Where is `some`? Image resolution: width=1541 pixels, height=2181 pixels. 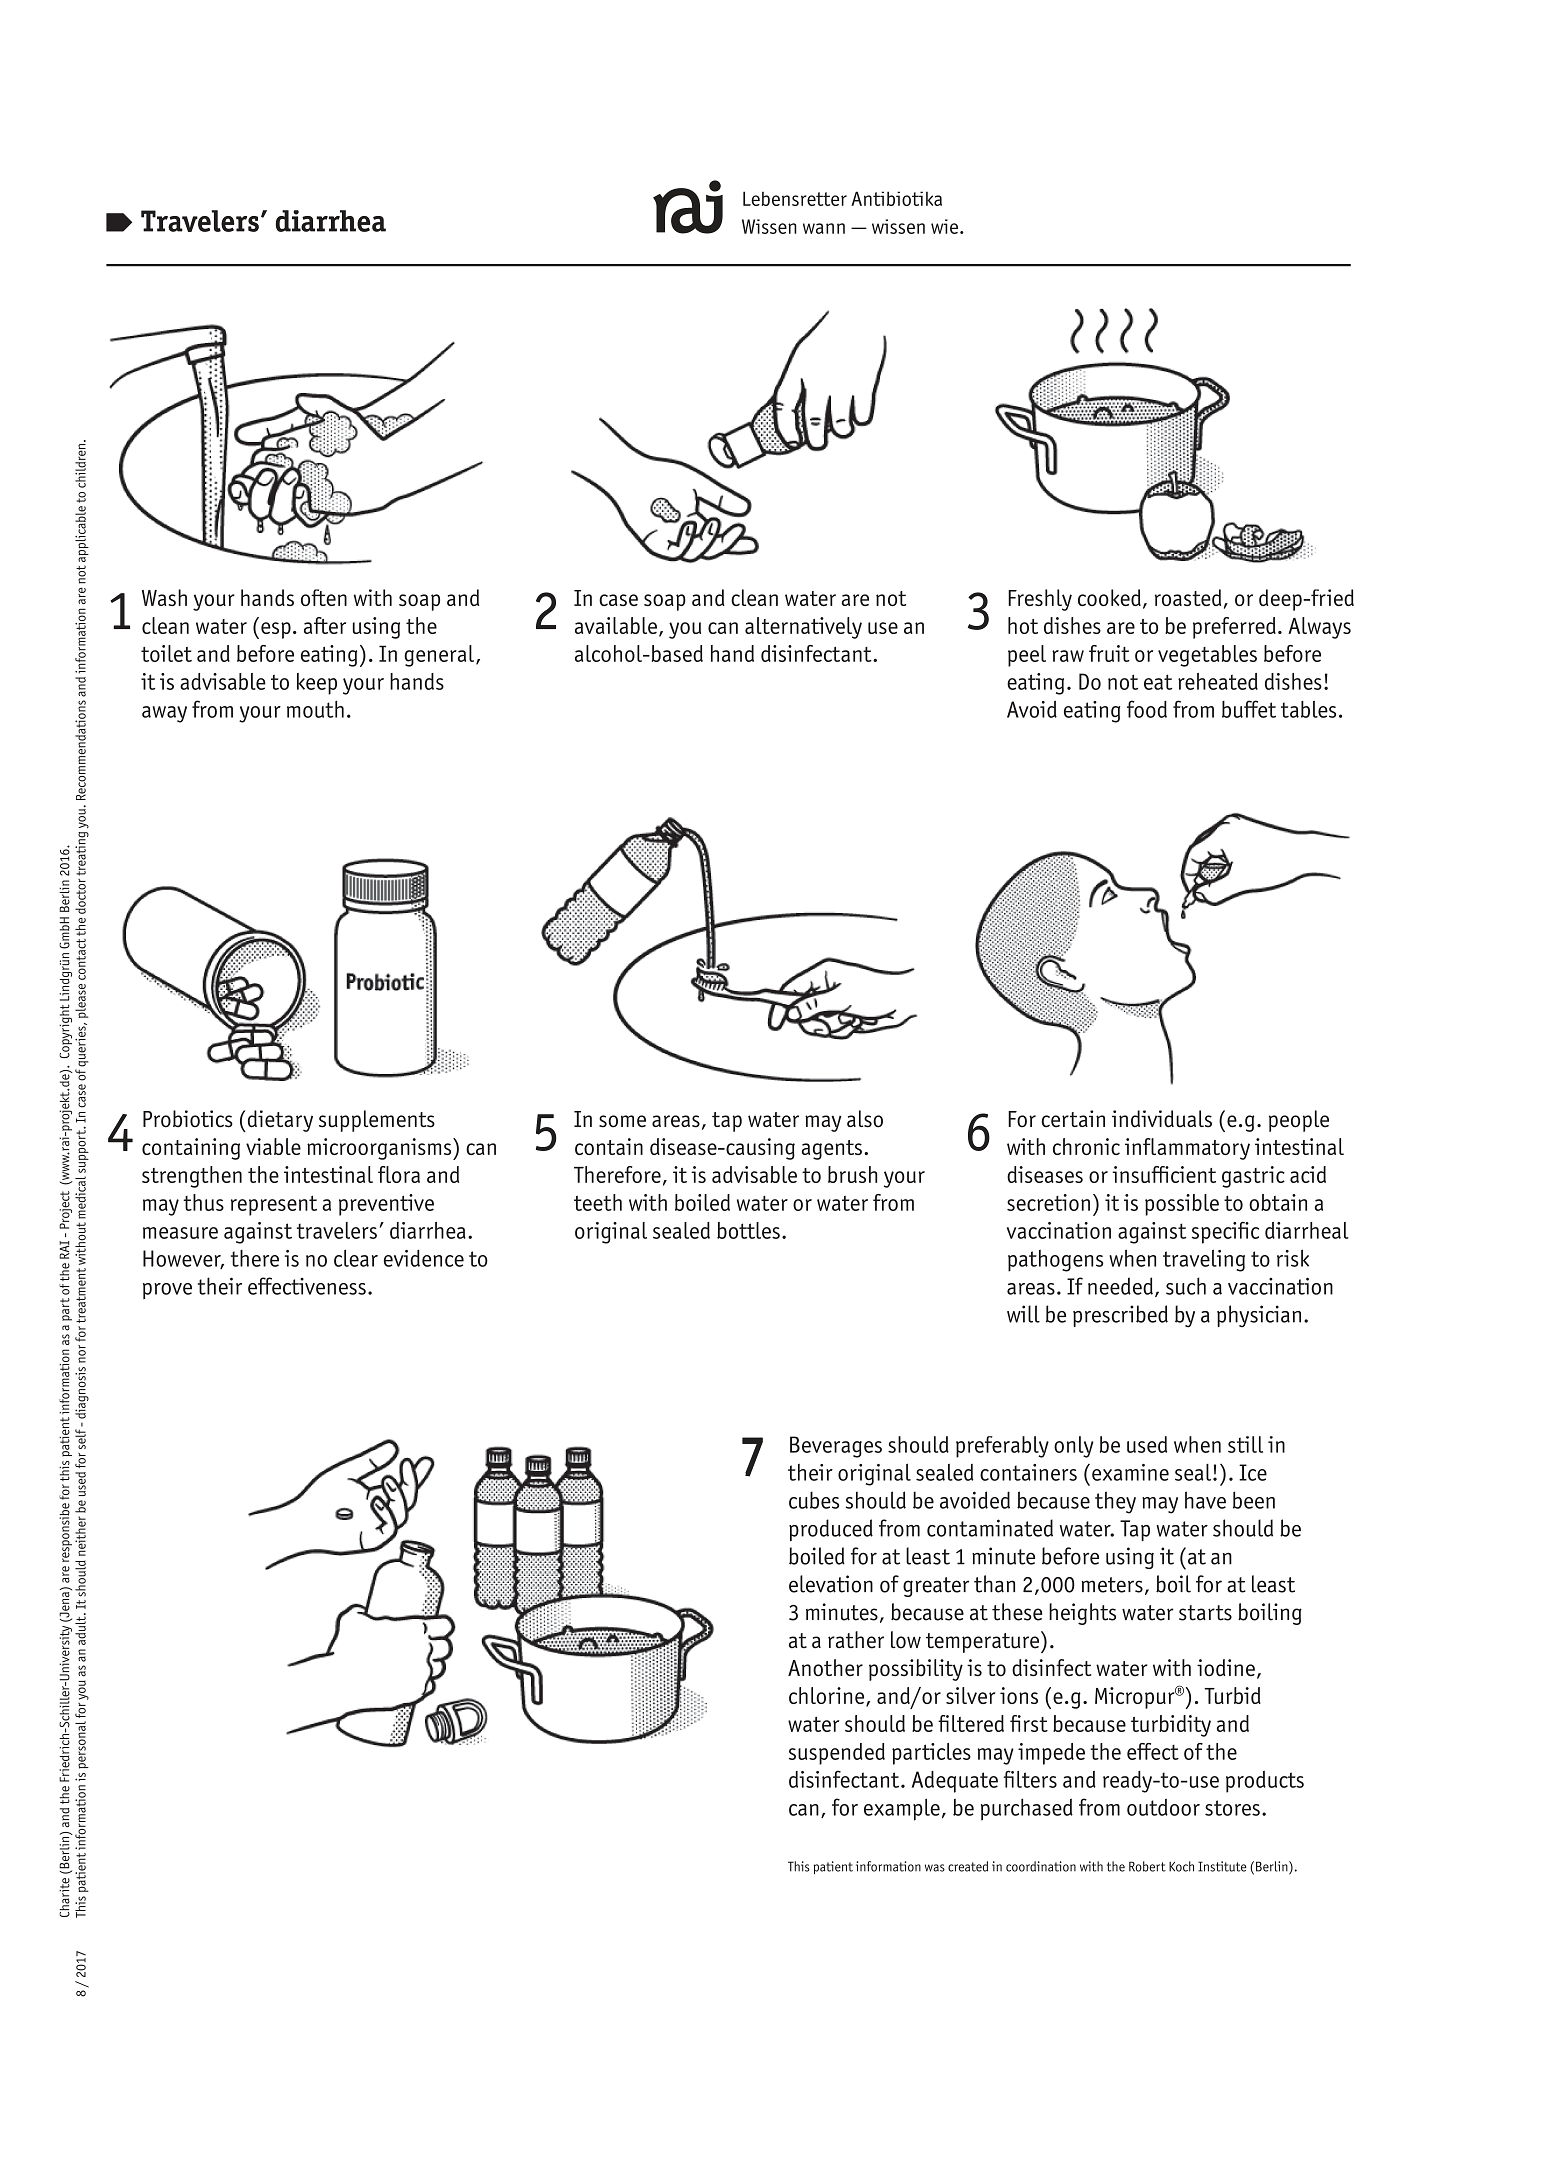
some is located at coordinates (622, 1121).
